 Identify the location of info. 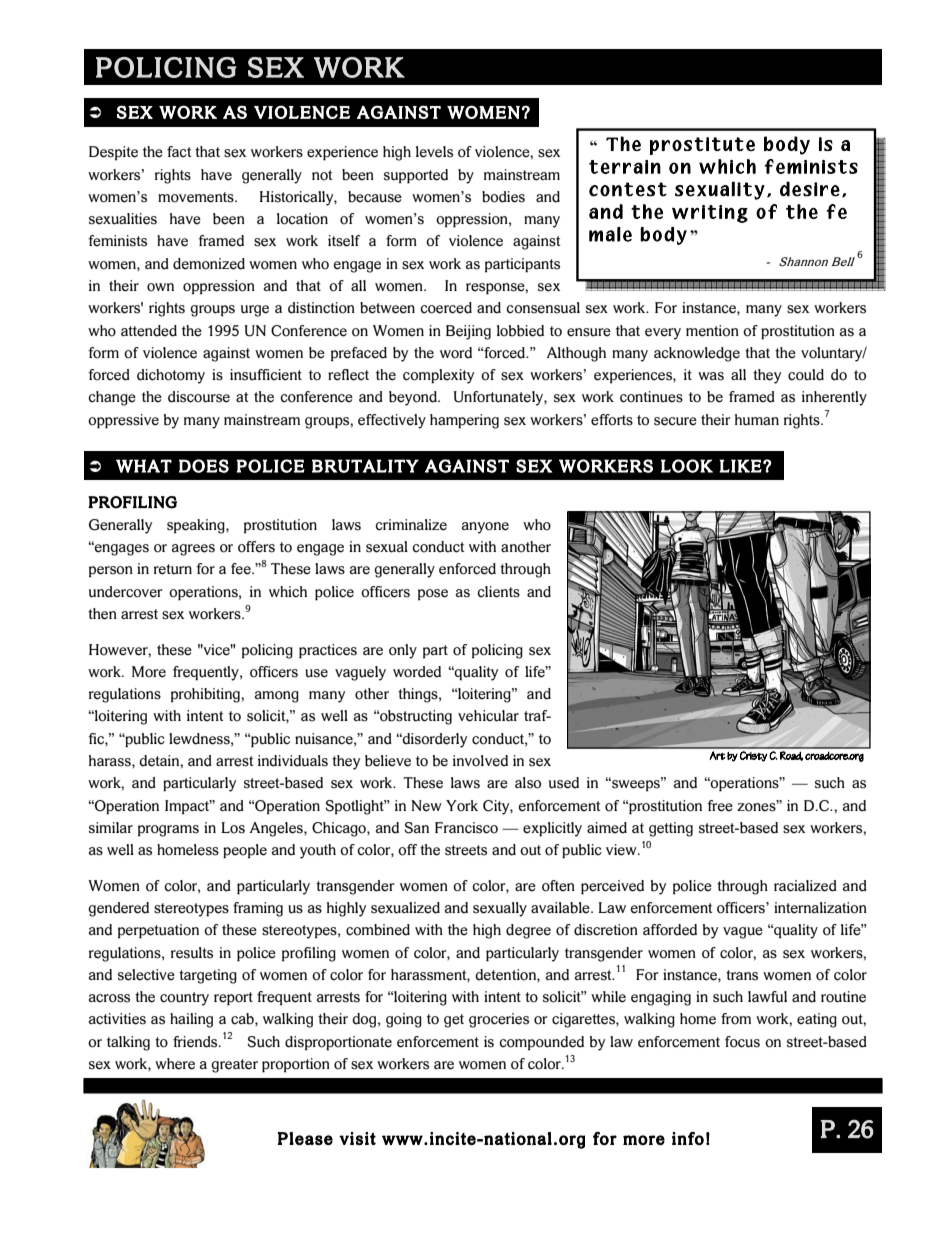
(688, 1138).
